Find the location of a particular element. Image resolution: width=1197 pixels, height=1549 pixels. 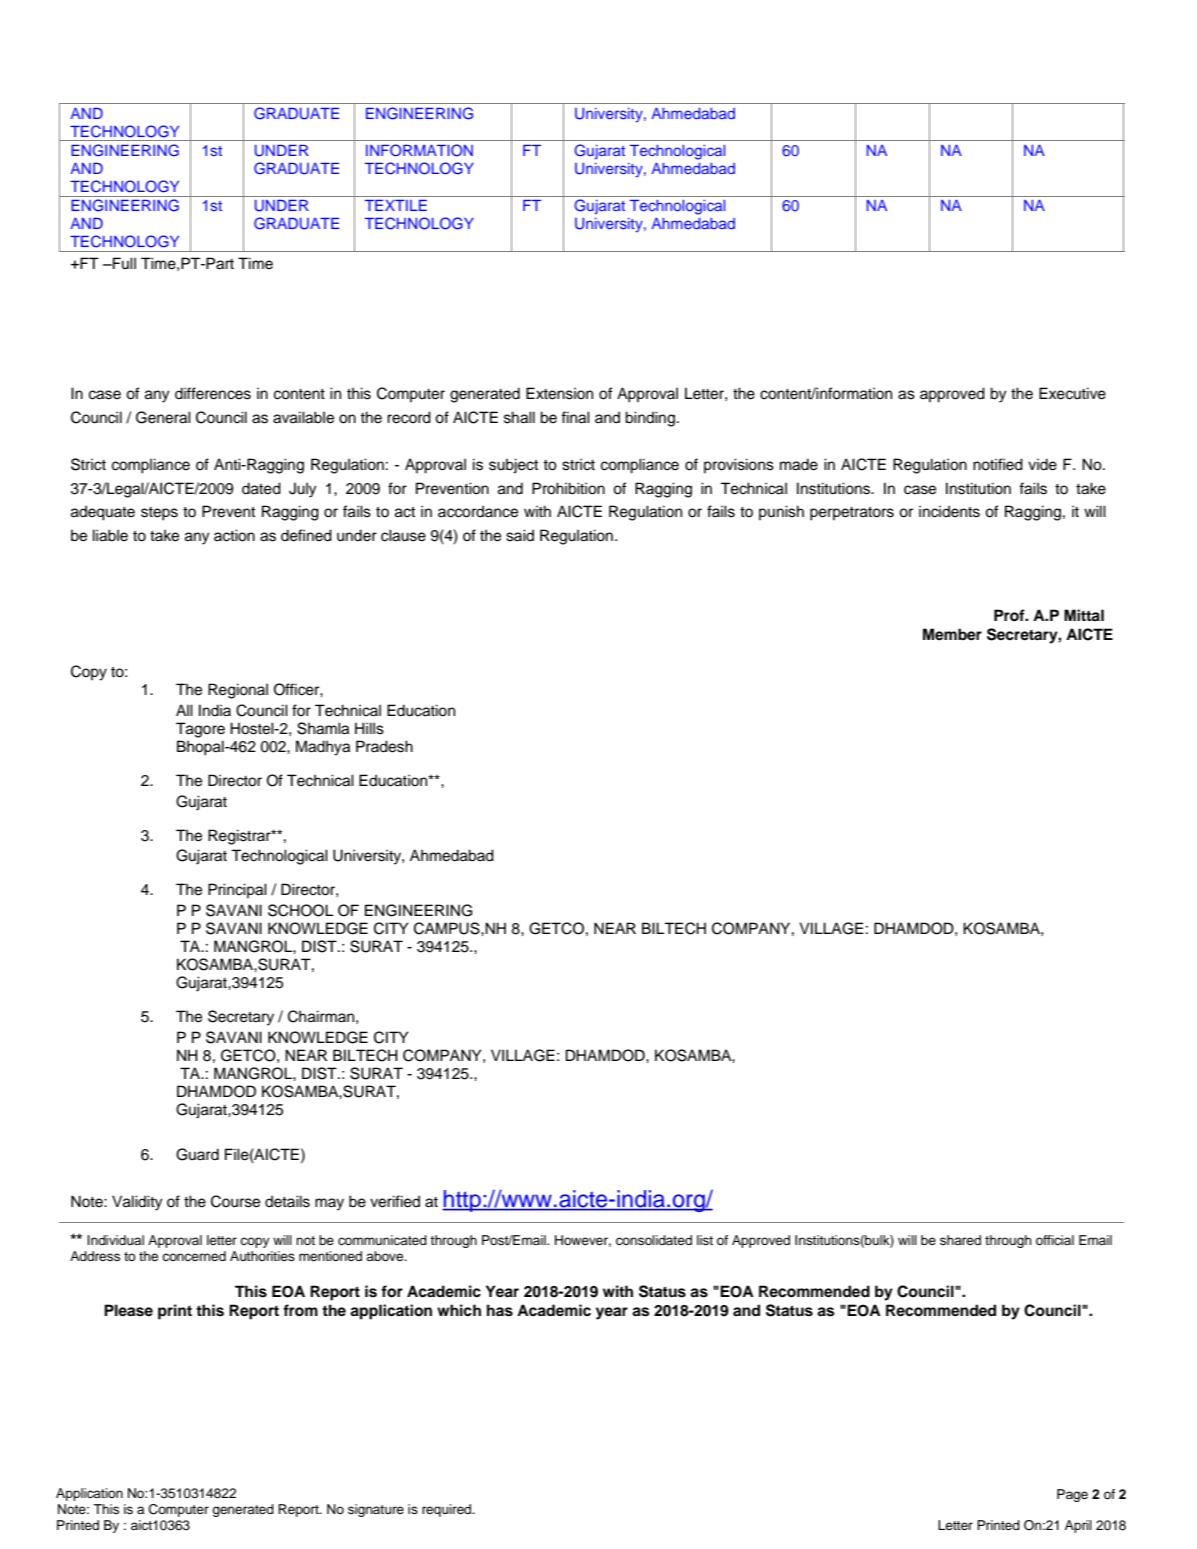

TEXTILE is located at coordinates (396, 205).
